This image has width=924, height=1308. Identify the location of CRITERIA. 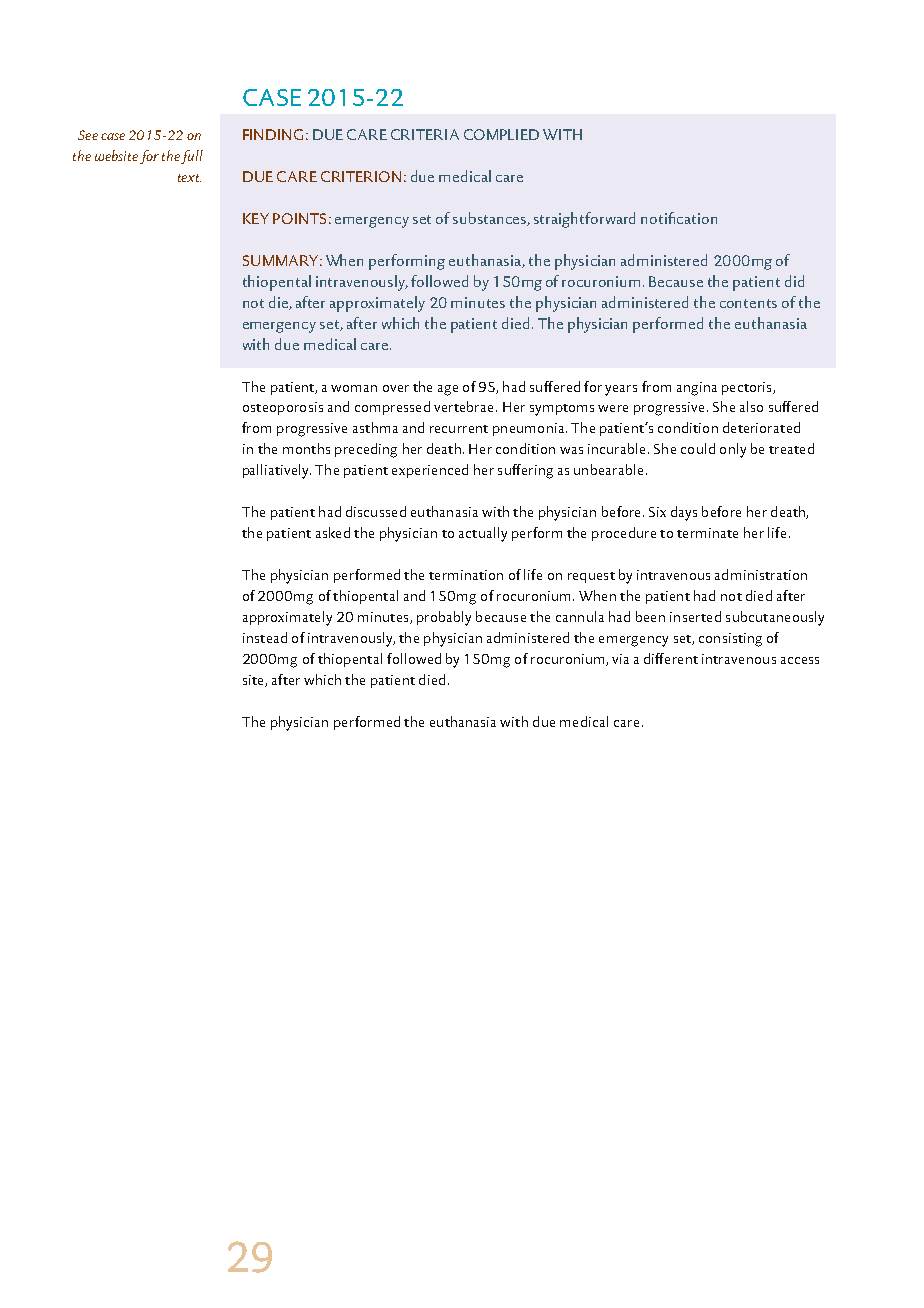
(425, 134).
